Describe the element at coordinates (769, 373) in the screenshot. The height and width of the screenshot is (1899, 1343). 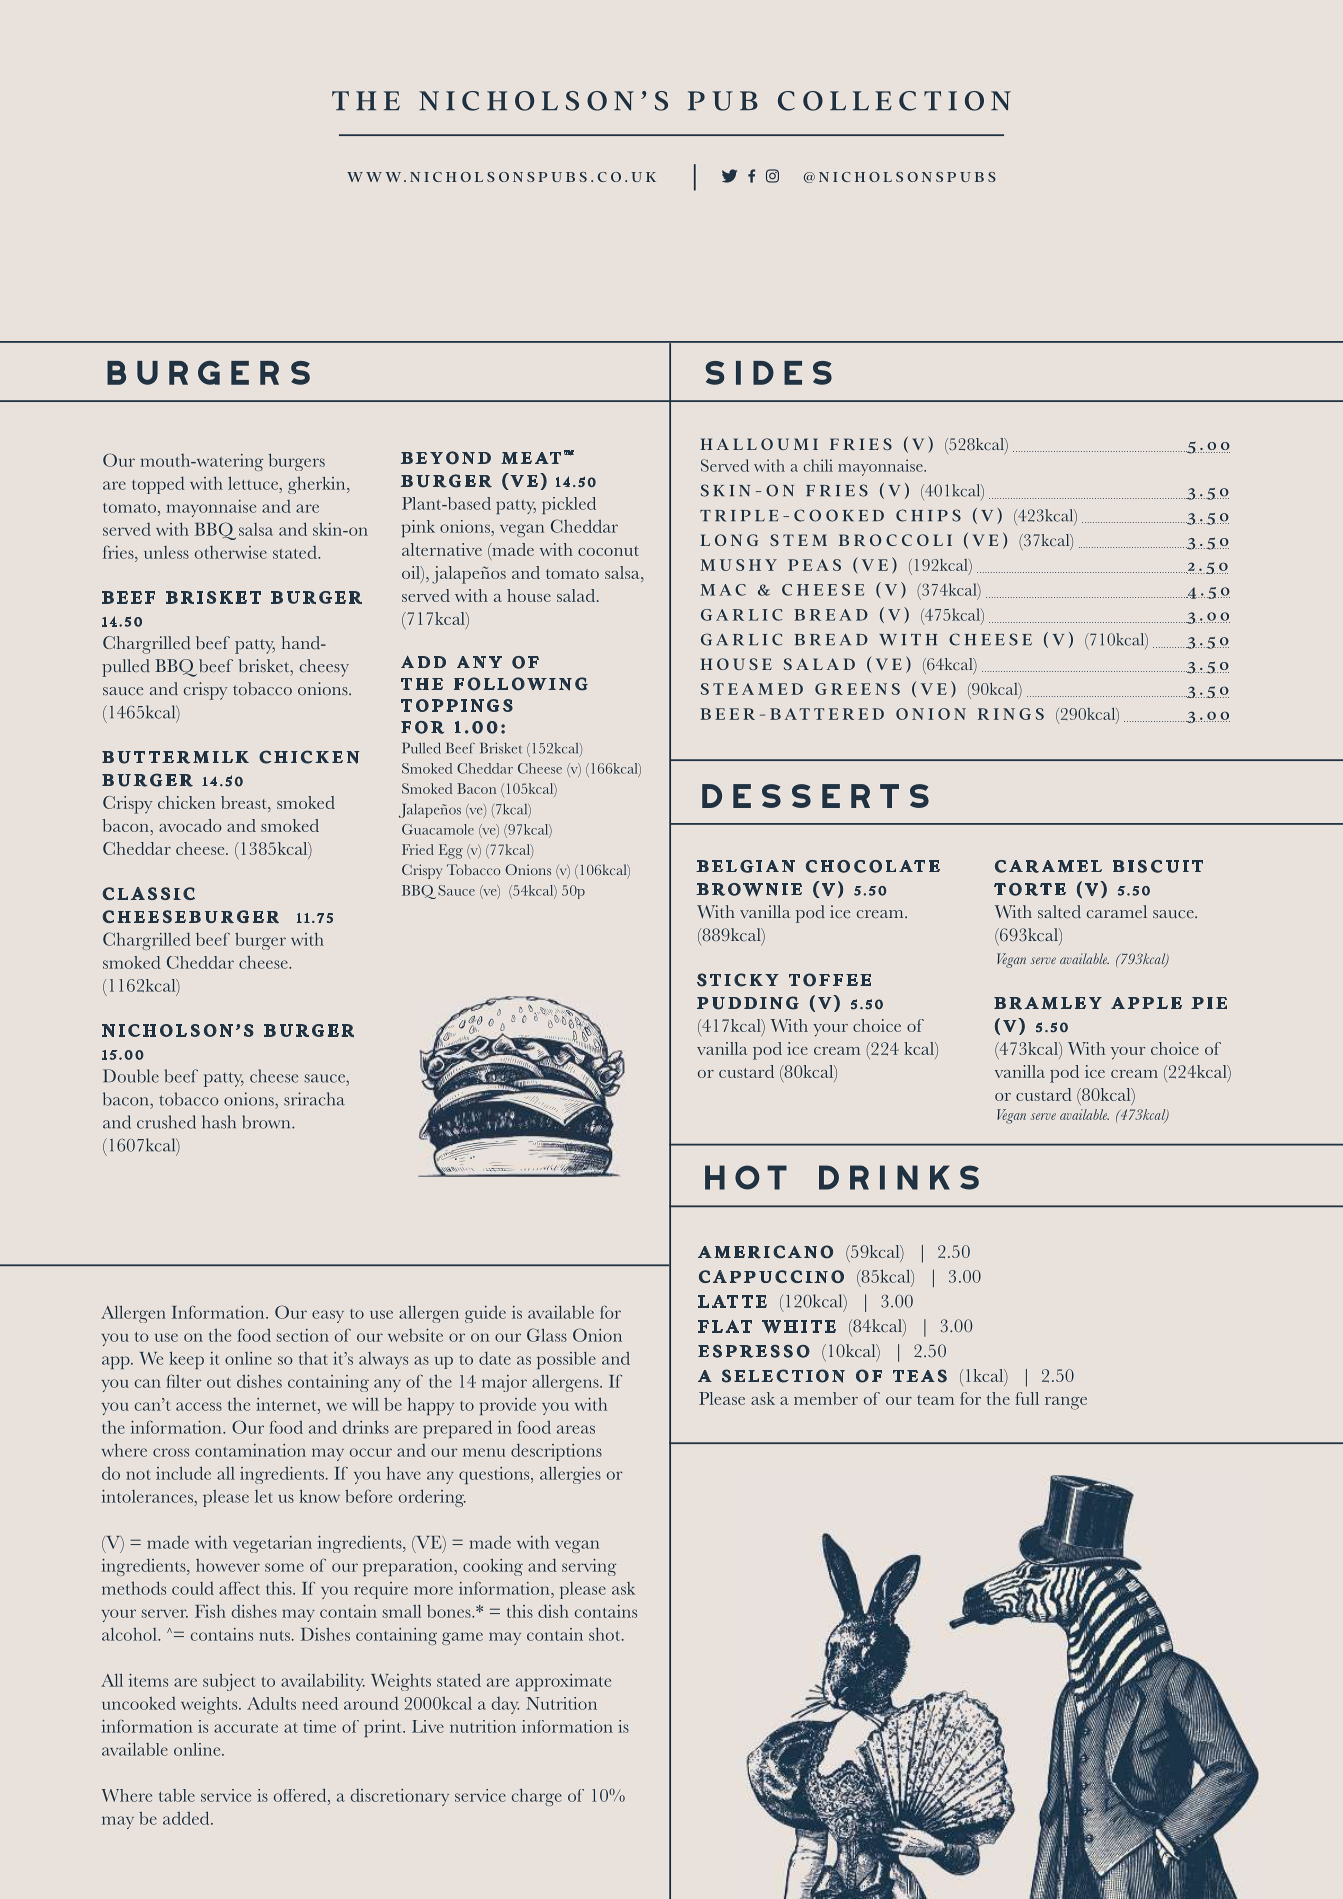
I see `sides` at that location.
